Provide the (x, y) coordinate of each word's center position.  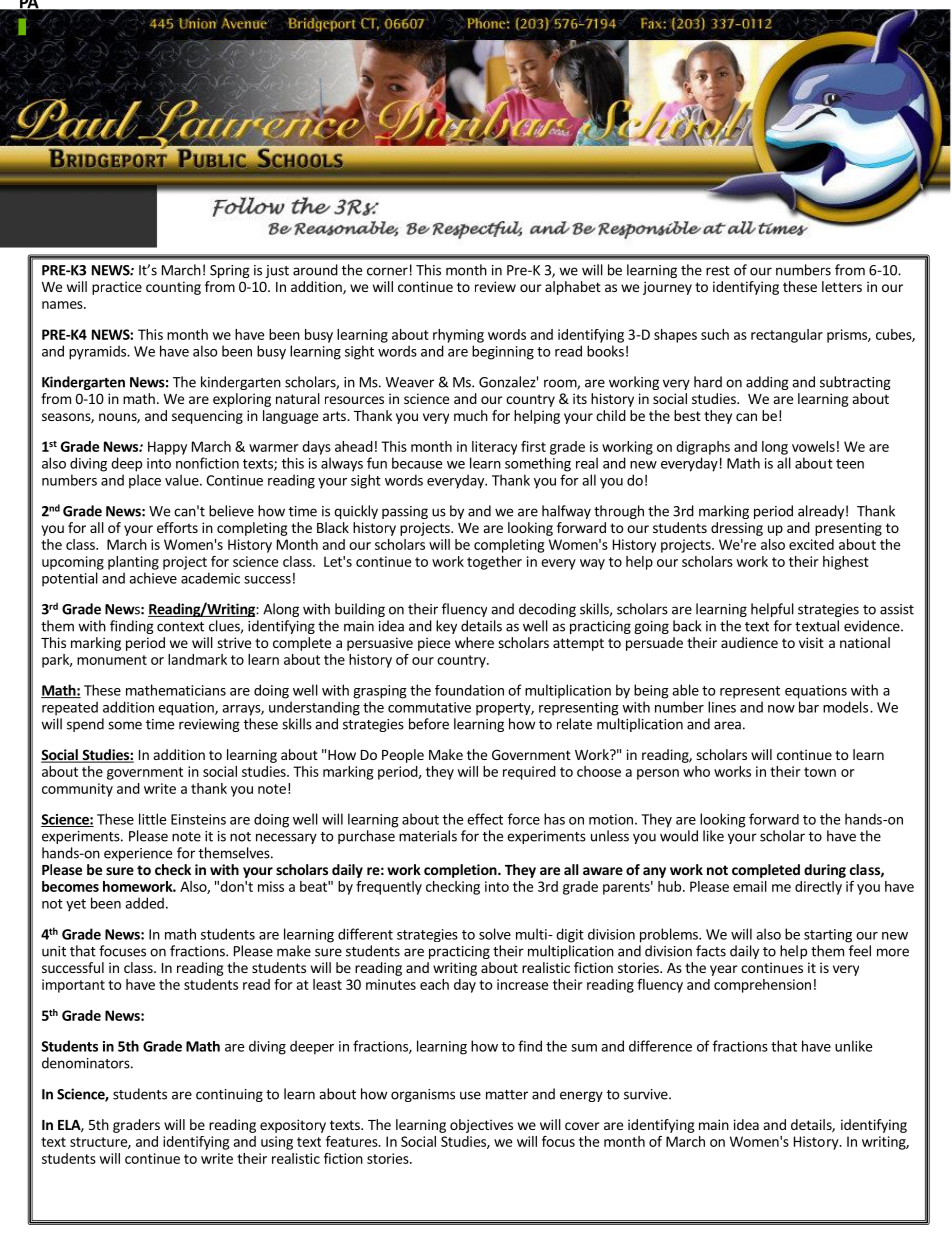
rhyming (458, 336)
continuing (229, 1095)
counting (173, 288)
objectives (481, 1126)
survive (647, 1094)
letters (842, 286)
